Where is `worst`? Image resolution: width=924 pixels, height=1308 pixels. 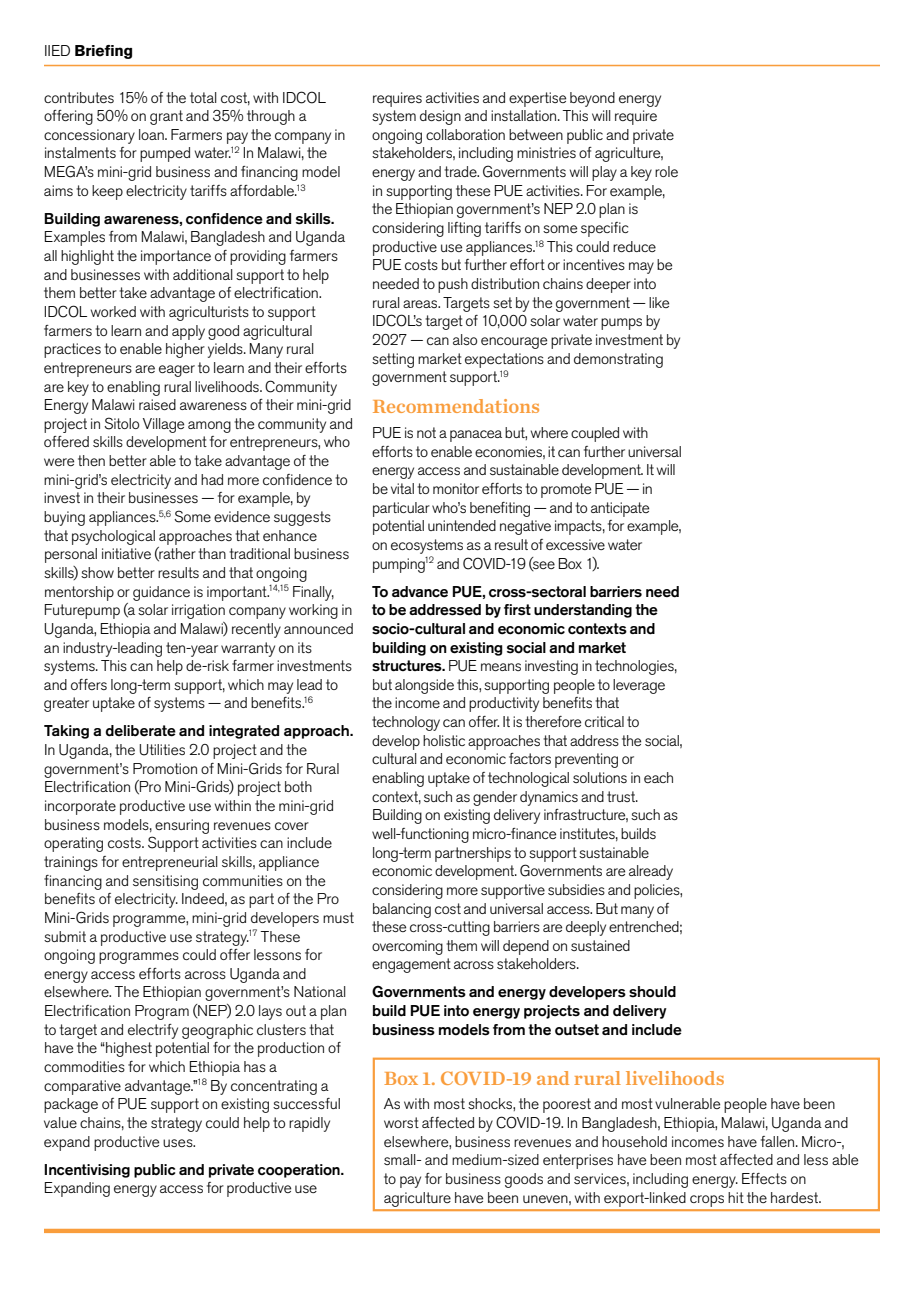
worst is located at coordinates (401, 1122).
